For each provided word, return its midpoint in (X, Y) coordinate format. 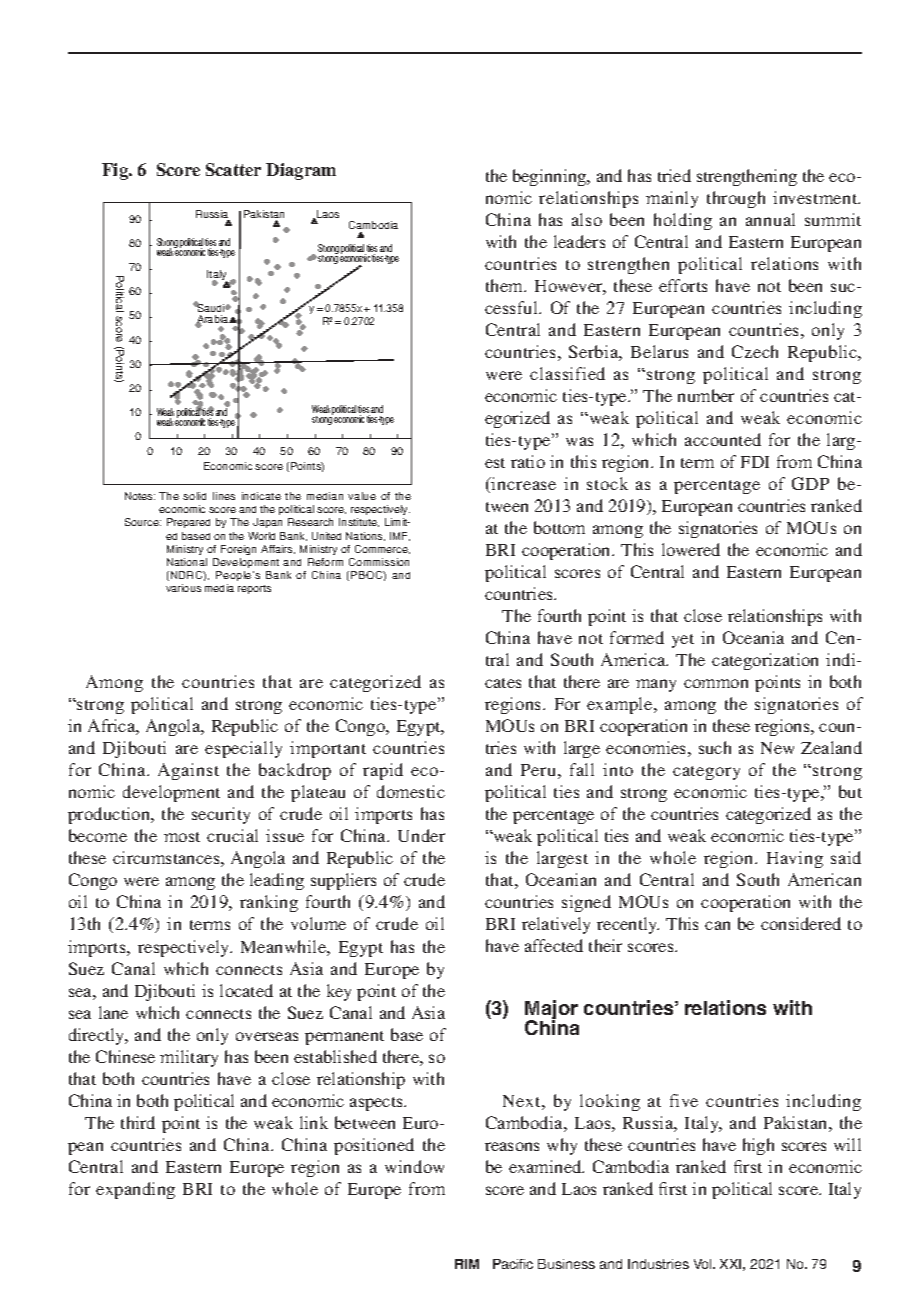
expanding (135, 1190)
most (182, 837)
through (736, 199)
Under (421, 835)
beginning (551, 177)
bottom (559, 527)
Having (795, 859)
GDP (810, 483)
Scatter (233, 169)
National (187, 562)
